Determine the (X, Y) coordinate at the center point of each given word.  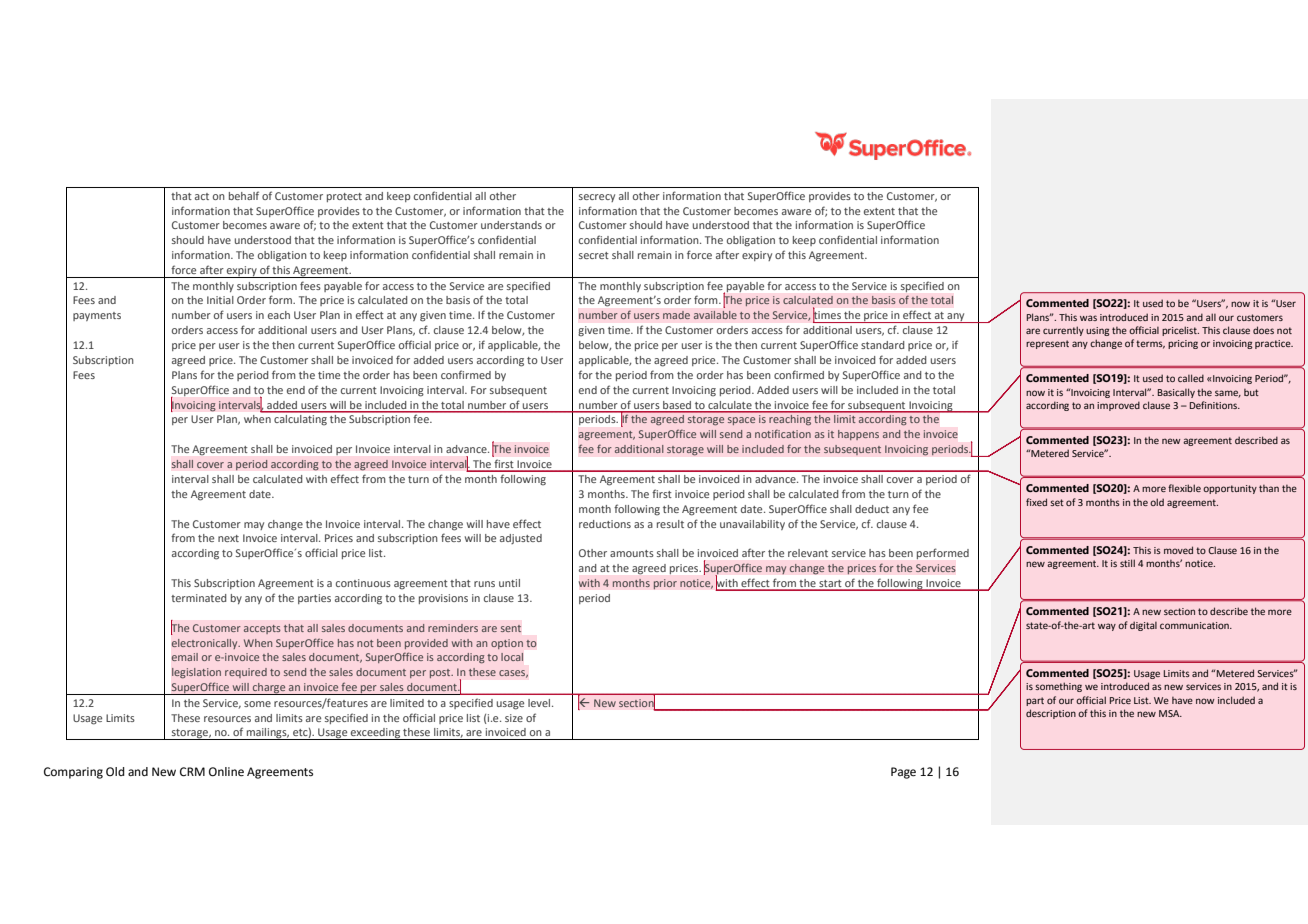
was (1088, 318)
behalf (244, 195)
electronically (206, 644)
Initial (220, 300)
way (1107, 627)
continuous (363, 583)
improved (1118, 406)
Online (226, 772)
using (1097, 331)
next (228, 538)
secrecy (597, 198)
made (676, 315)
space (741, 421)
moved (1178, 550)
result (670, 524)
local (512, 657)
